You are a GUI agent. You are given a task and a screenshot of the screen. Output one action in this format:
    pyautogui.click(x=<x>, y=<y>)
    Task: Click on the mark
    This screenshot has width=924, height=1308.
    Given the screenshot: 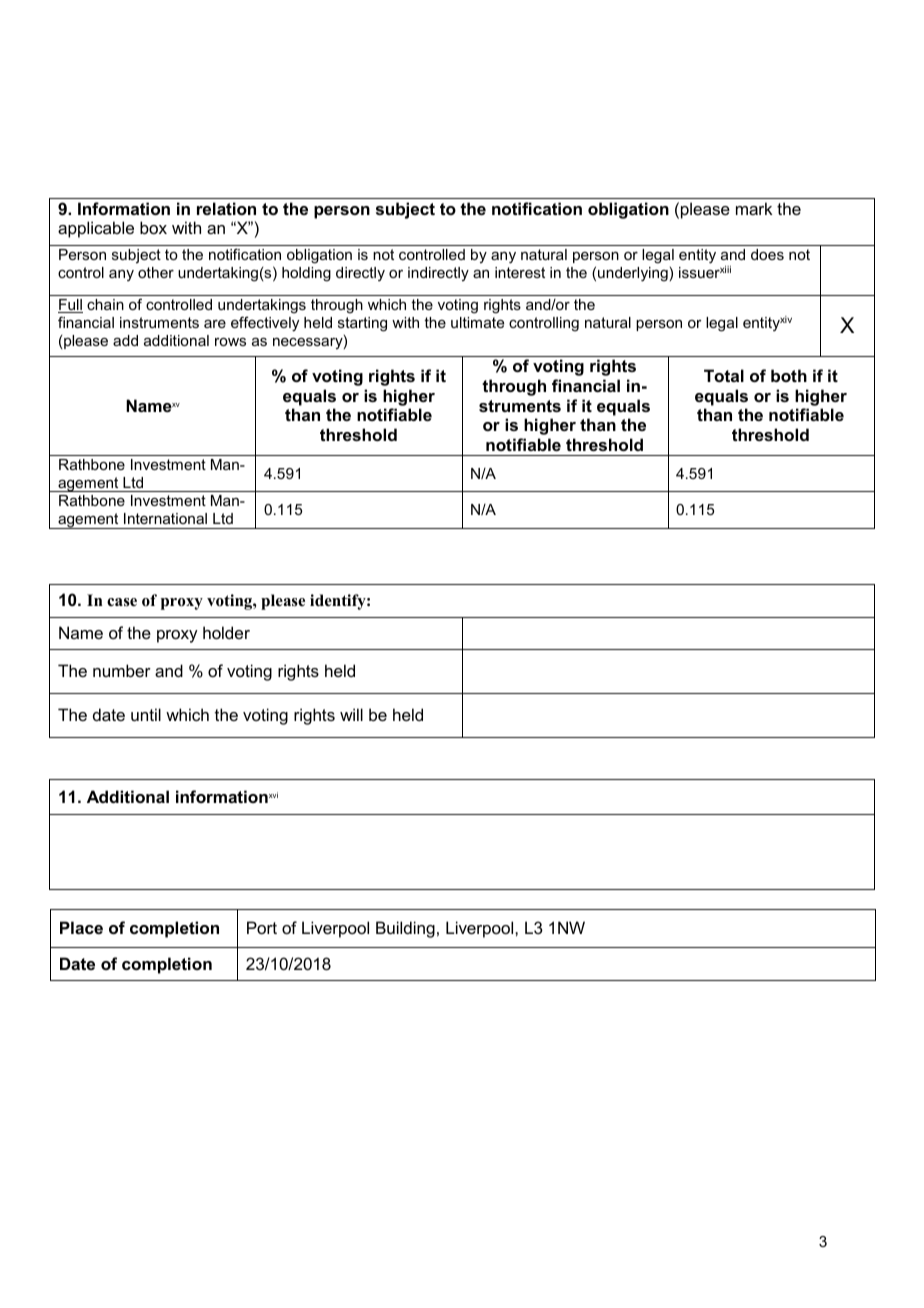 What is the action you would take?
    pyautogui.click(x=754, y=208)
